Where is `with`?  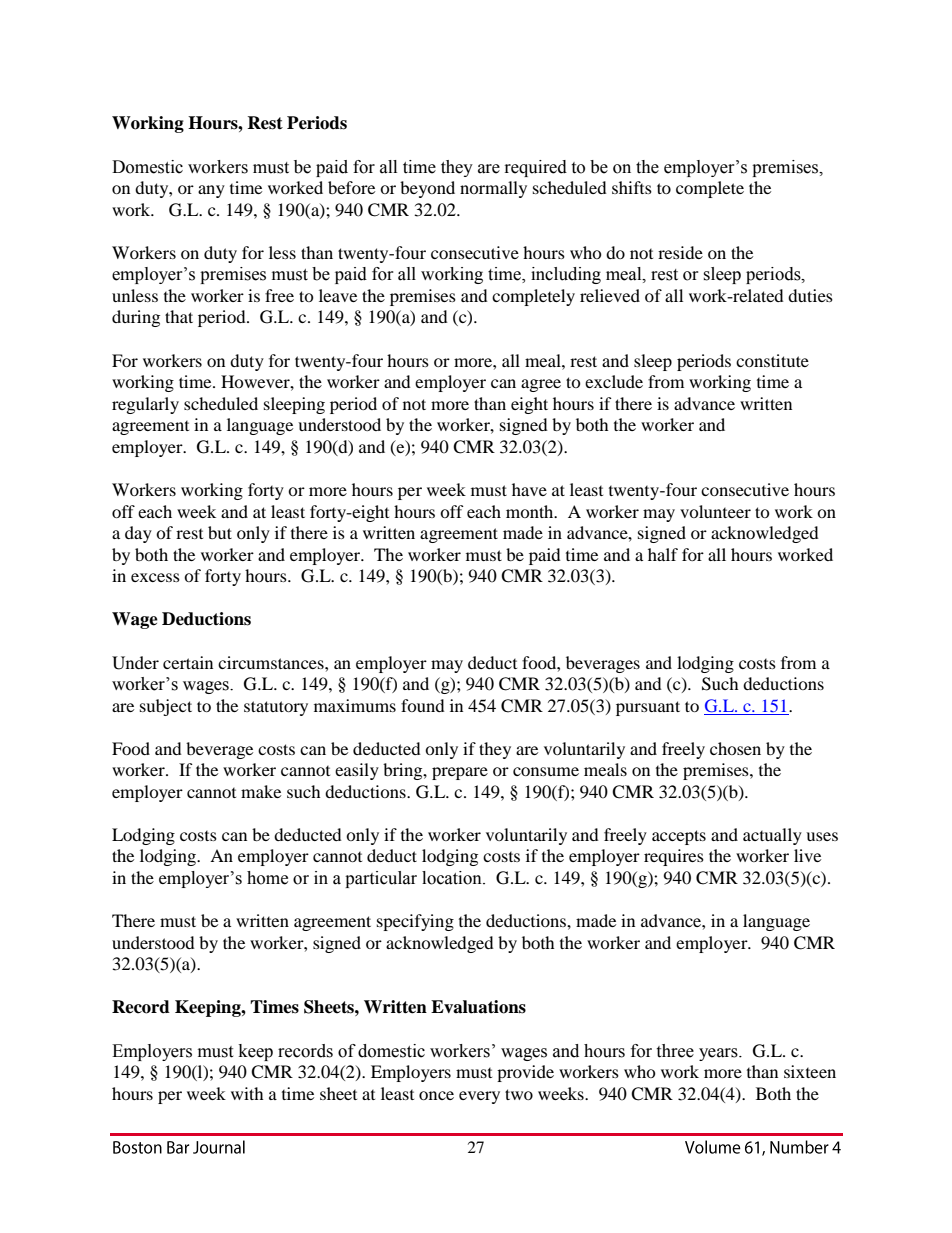
with is located at coordinates (247, 1093).
